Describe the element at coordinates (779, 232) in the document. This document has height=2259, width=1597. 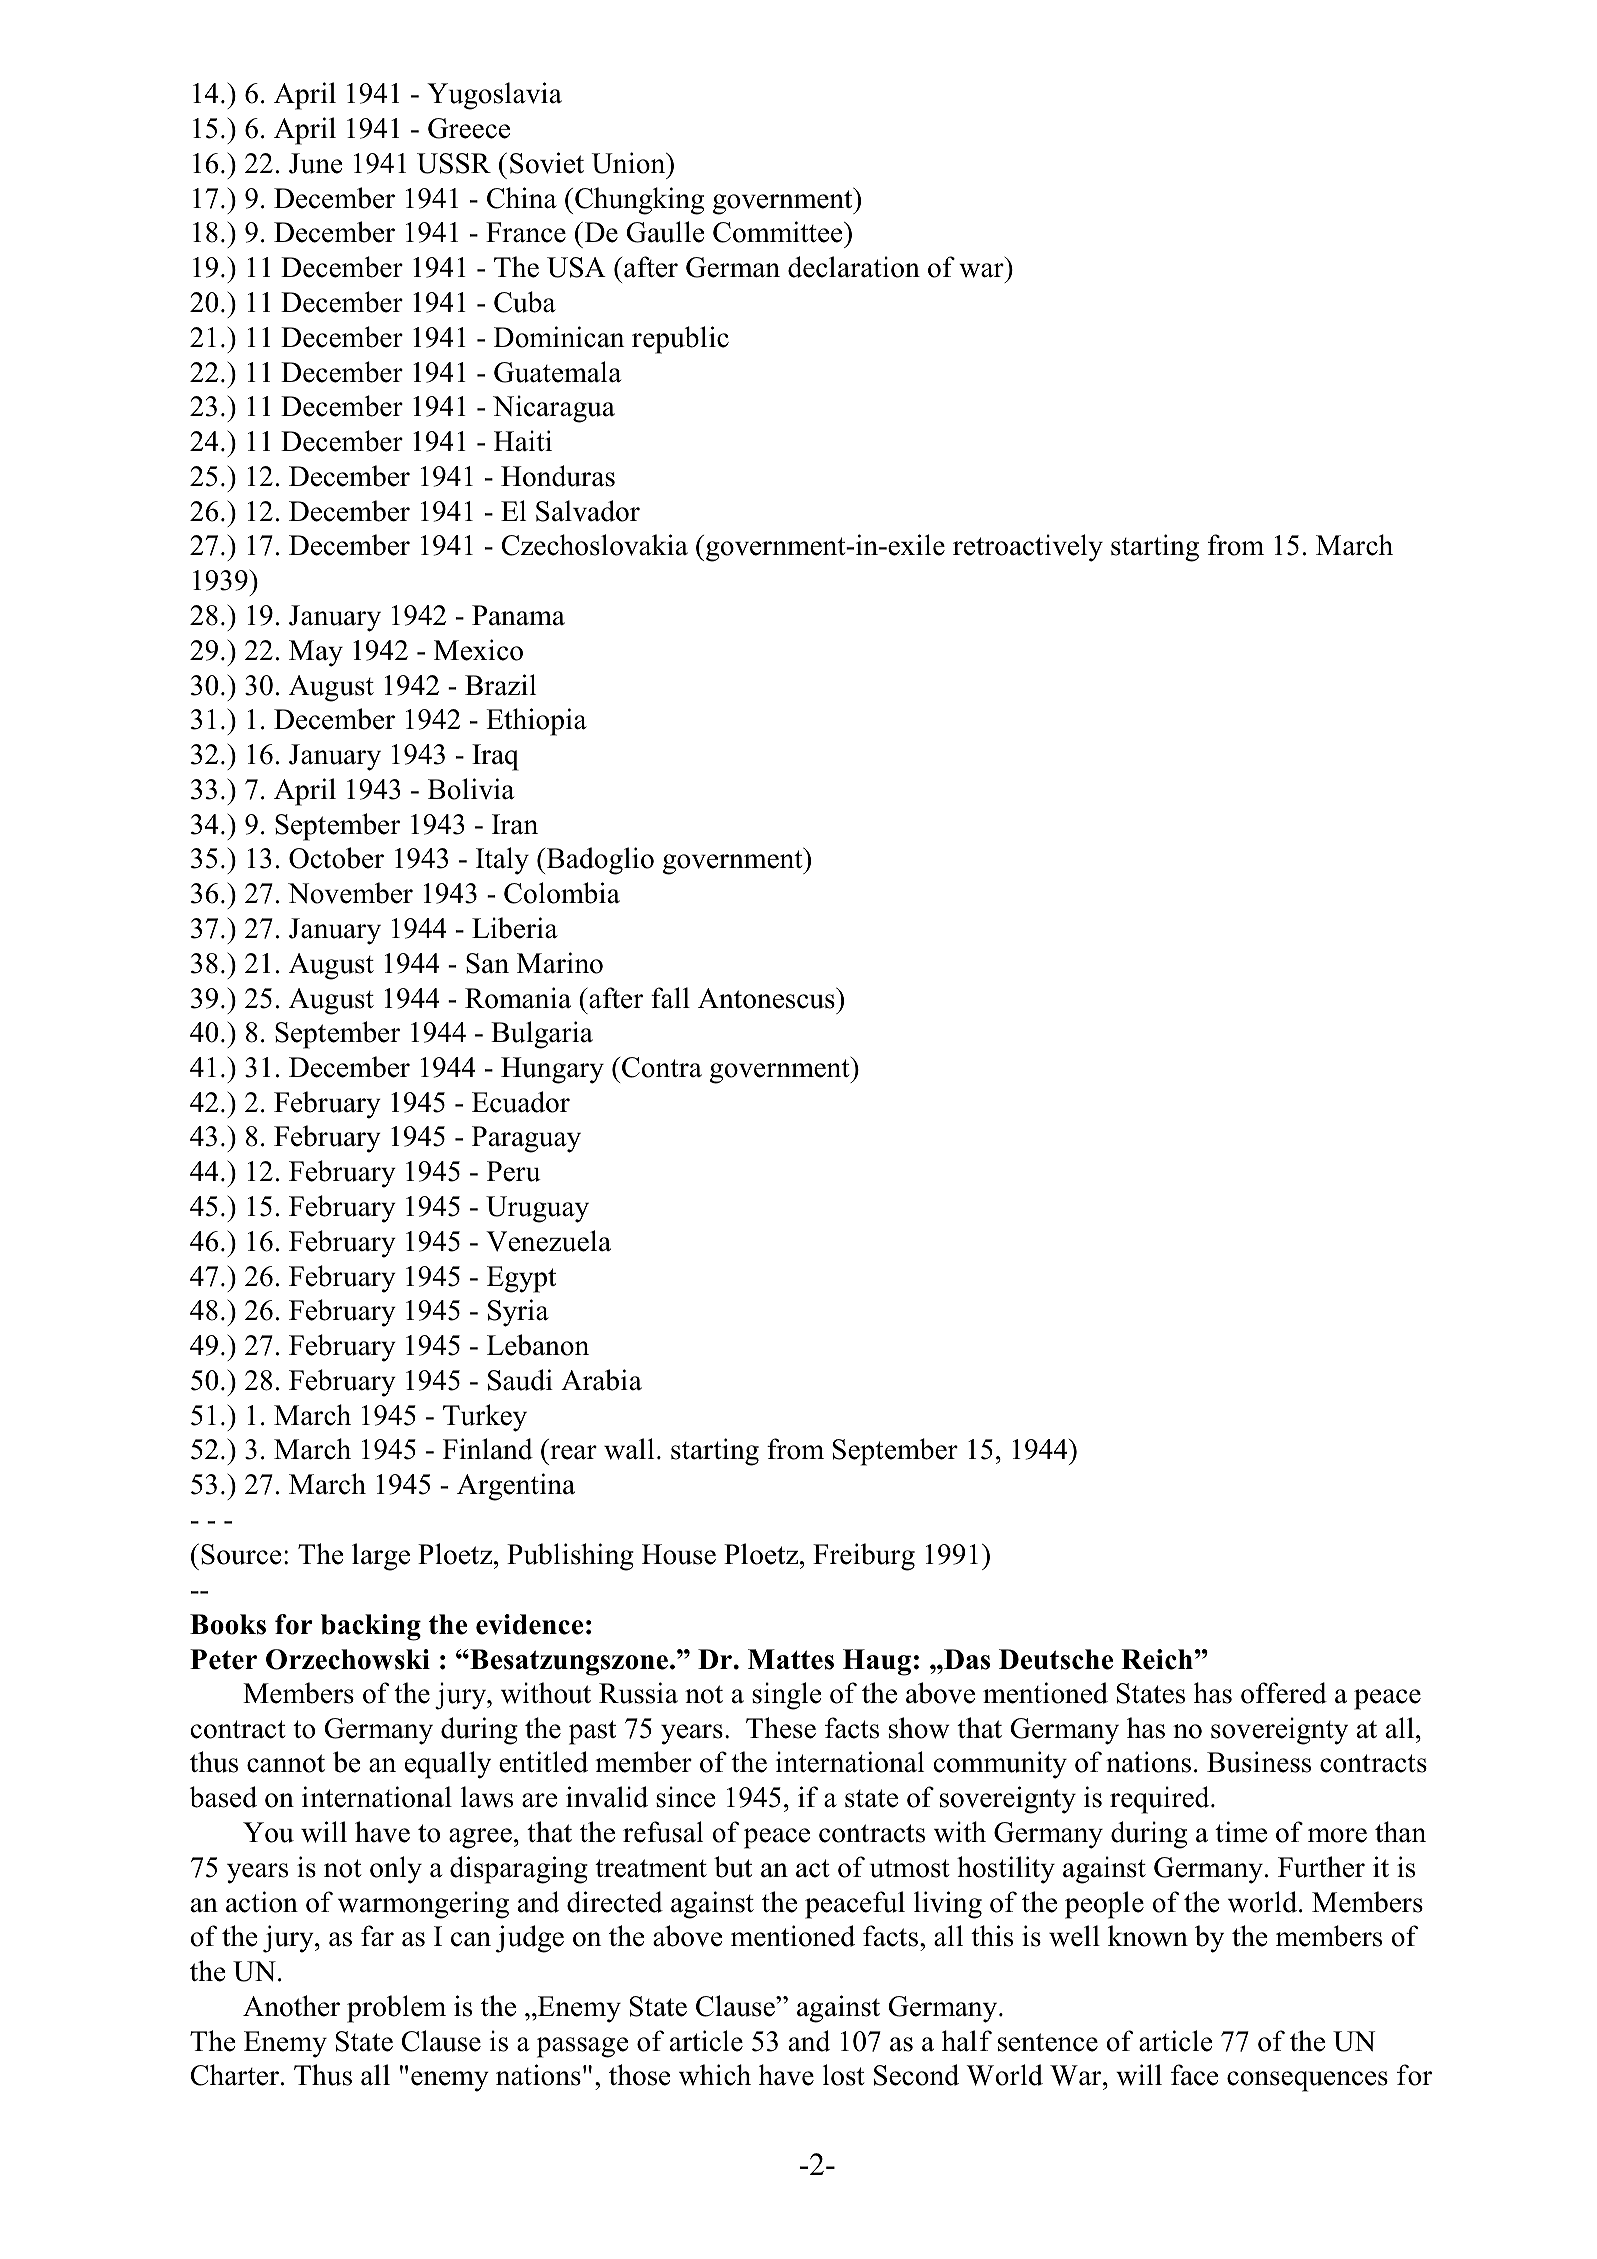
I see `Committee` at that location.
